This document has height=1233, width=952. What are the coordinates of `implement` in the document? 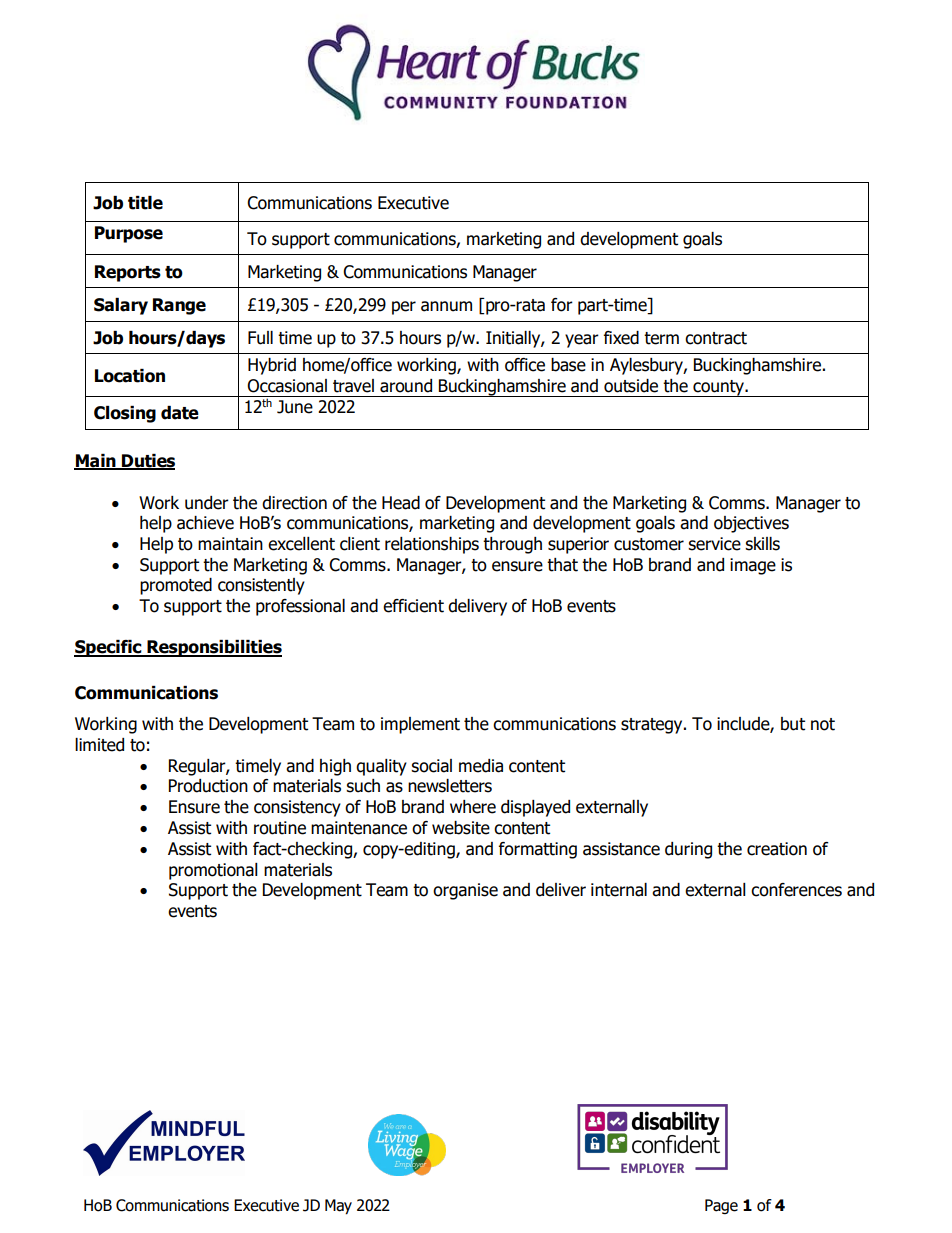 It's located at (420, 725).
